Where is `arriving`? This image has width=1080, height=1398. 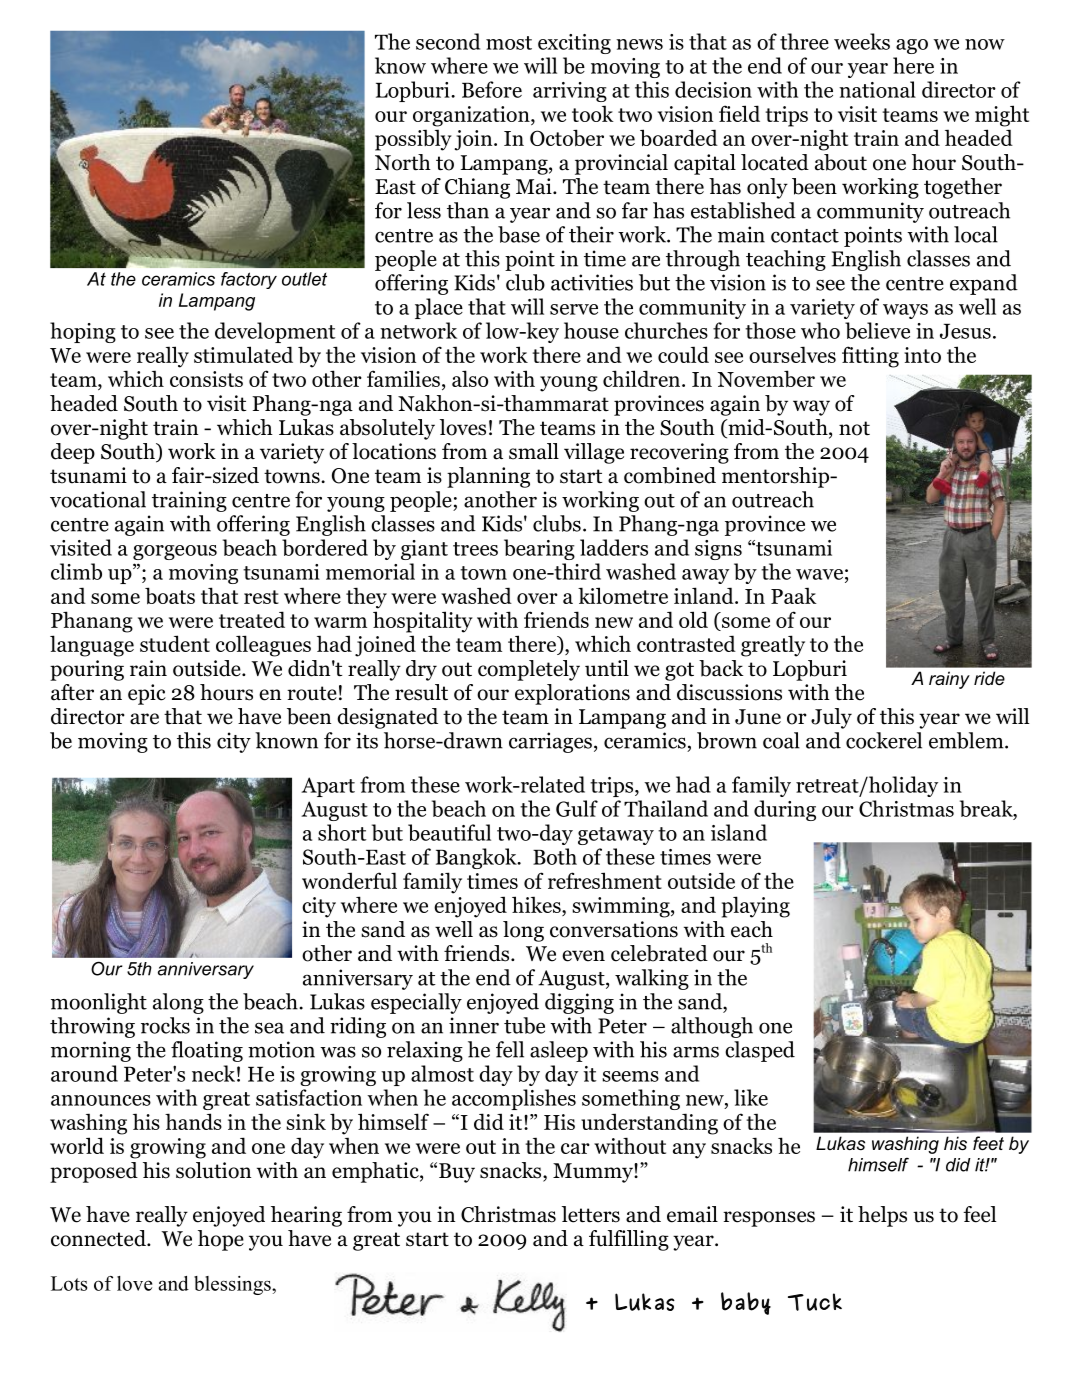
arriving is located at coordinates (570, 92).
